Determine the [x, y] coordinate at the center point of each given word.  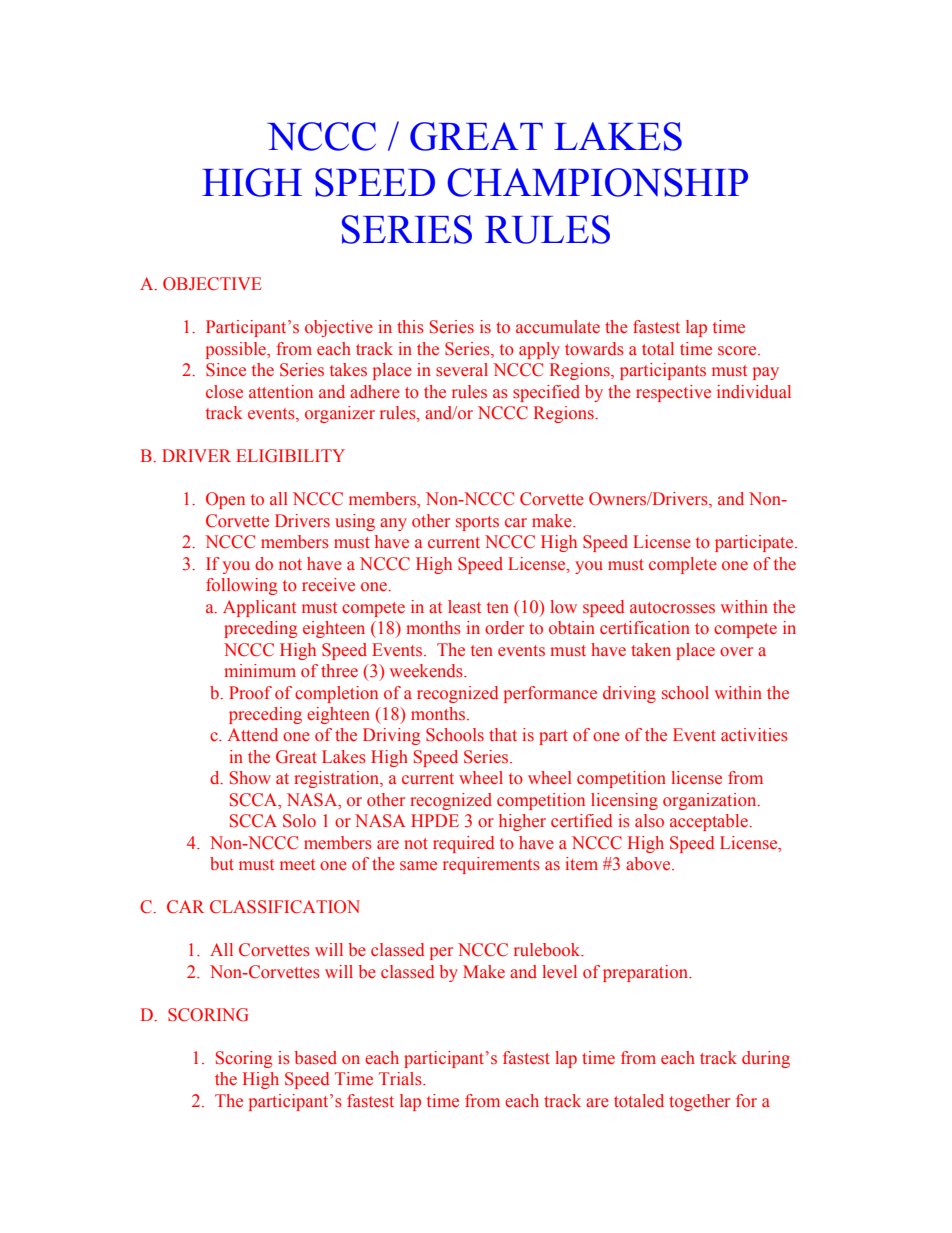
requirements [491, 865]
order [504, 628]
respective [673, 393]
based [316, 1058]
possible [237, 350]
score [738, 351]
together [699, 1102]
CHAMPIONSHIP [597, 182]
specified [546, 393]
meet [297, 865]
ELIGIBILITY [290, 456]
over [736, 652]
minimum [260, 670]
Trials [401, 1079]
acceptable [710, 822]
